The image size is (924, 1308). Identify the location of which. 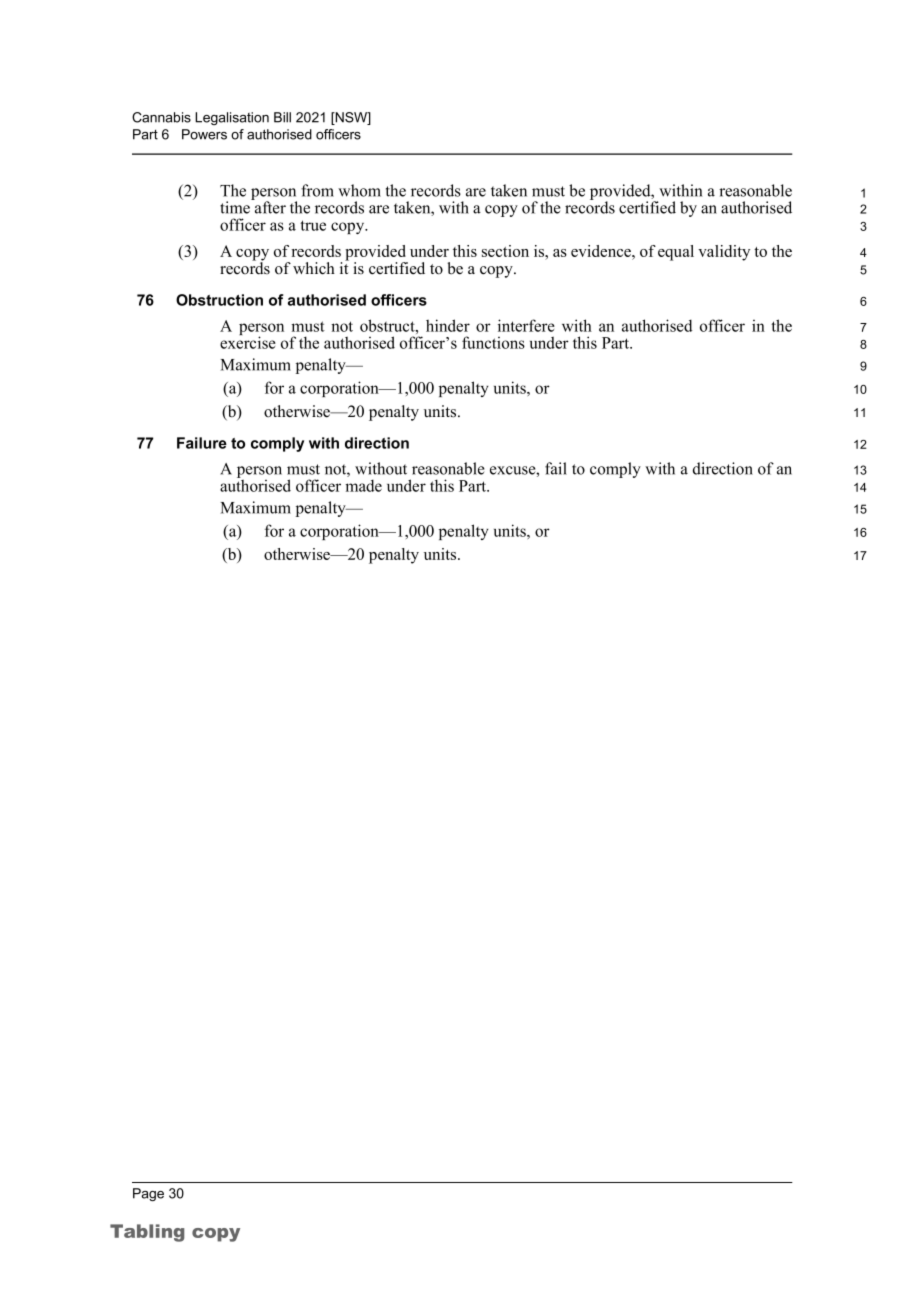
(314, 268).
